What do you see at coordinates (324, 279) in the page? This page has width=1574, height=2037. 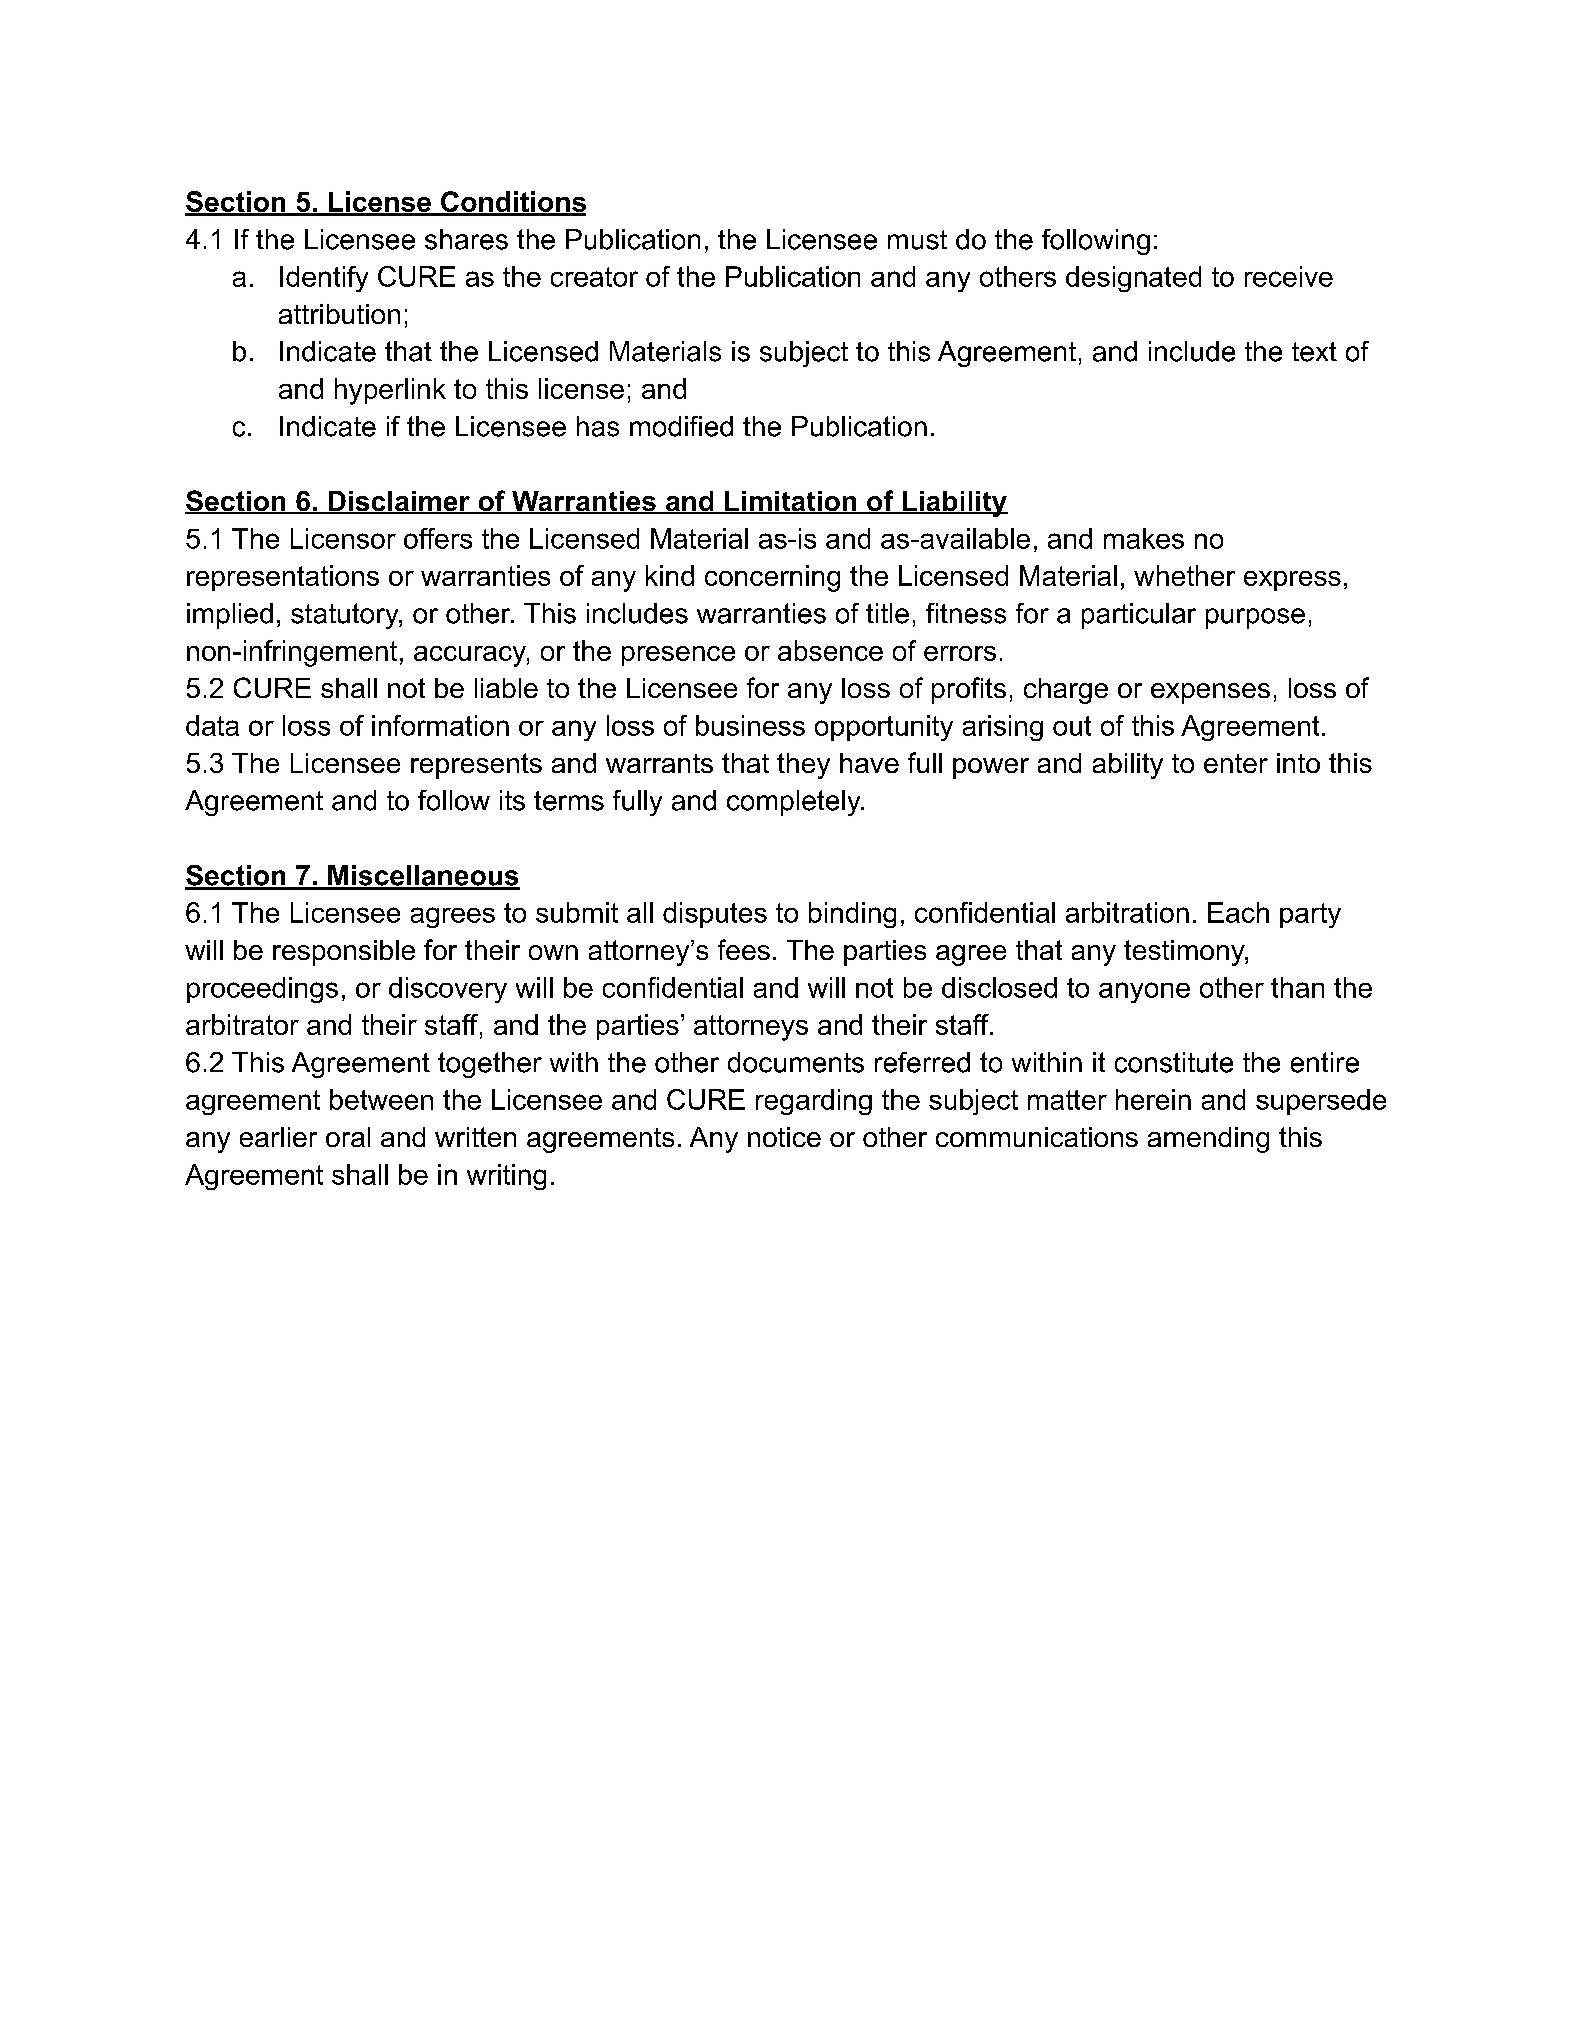 I see `Identify` at bounding box center [324, 279].
